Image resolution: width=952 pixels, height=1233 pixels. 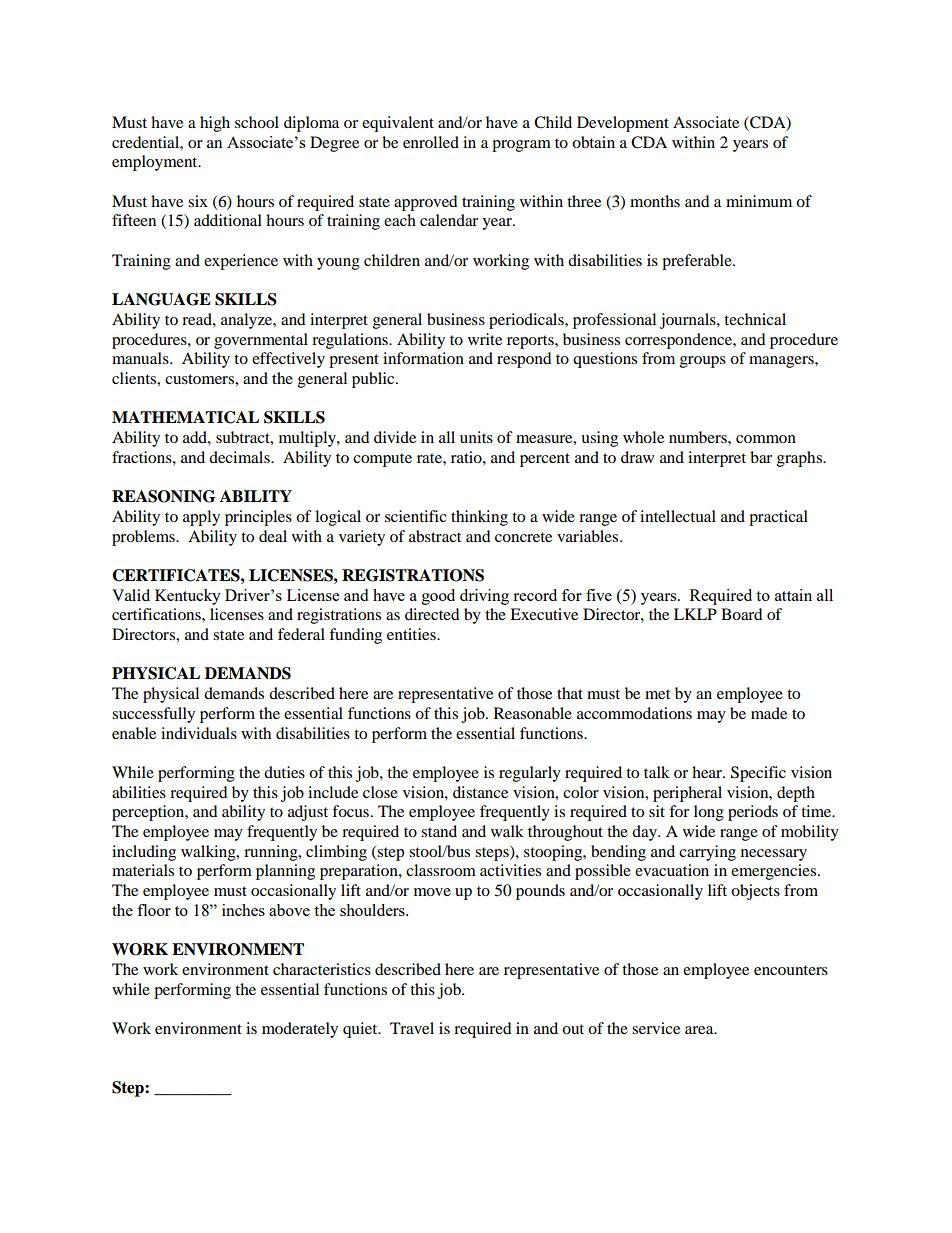 What do you see at coordinates (185, 417) in the image?
I see `MATHEMATICAL` at bounding box center [185, 417].
